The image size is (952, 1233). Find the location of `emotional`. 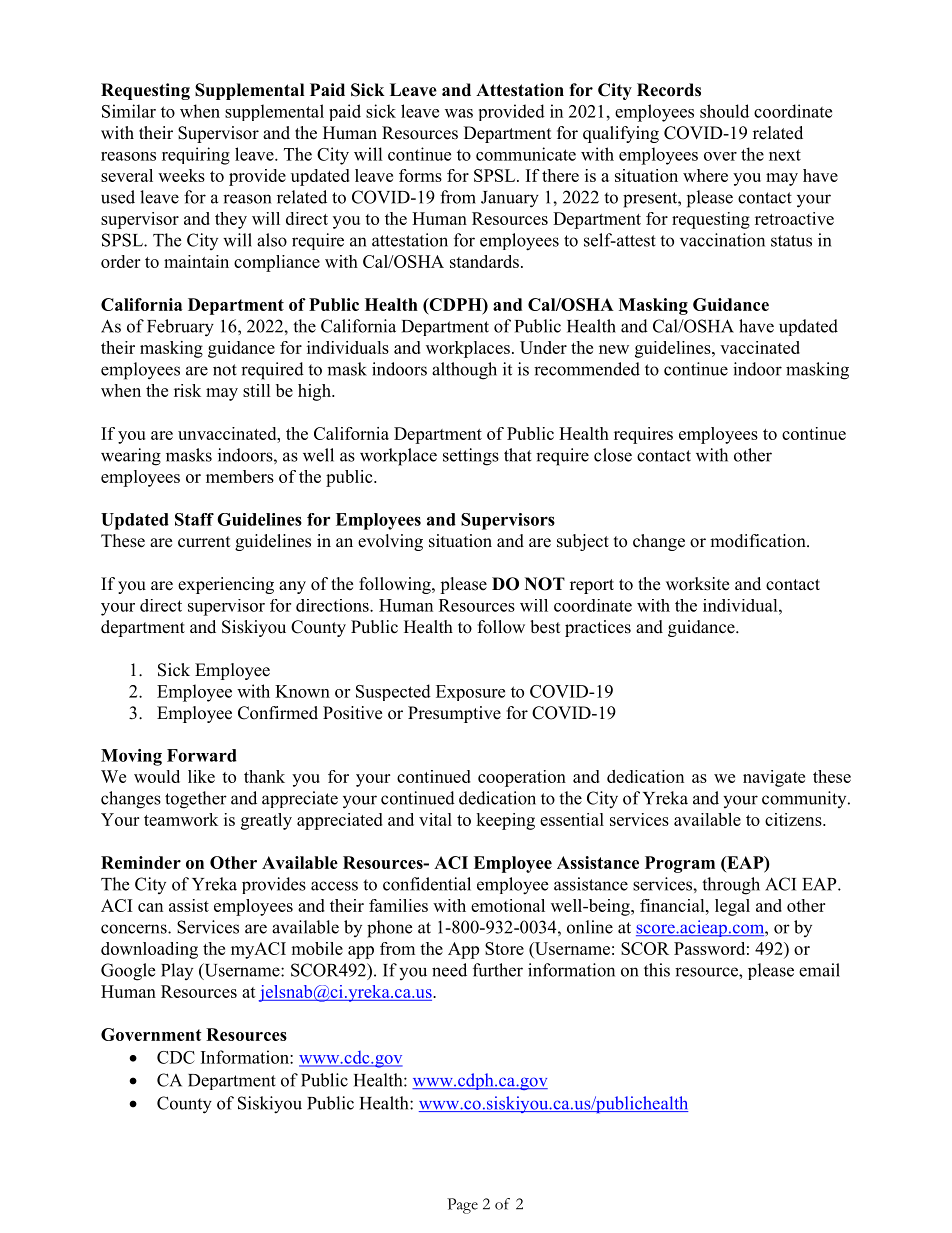

emotional is located at coordinates (508, 905).
